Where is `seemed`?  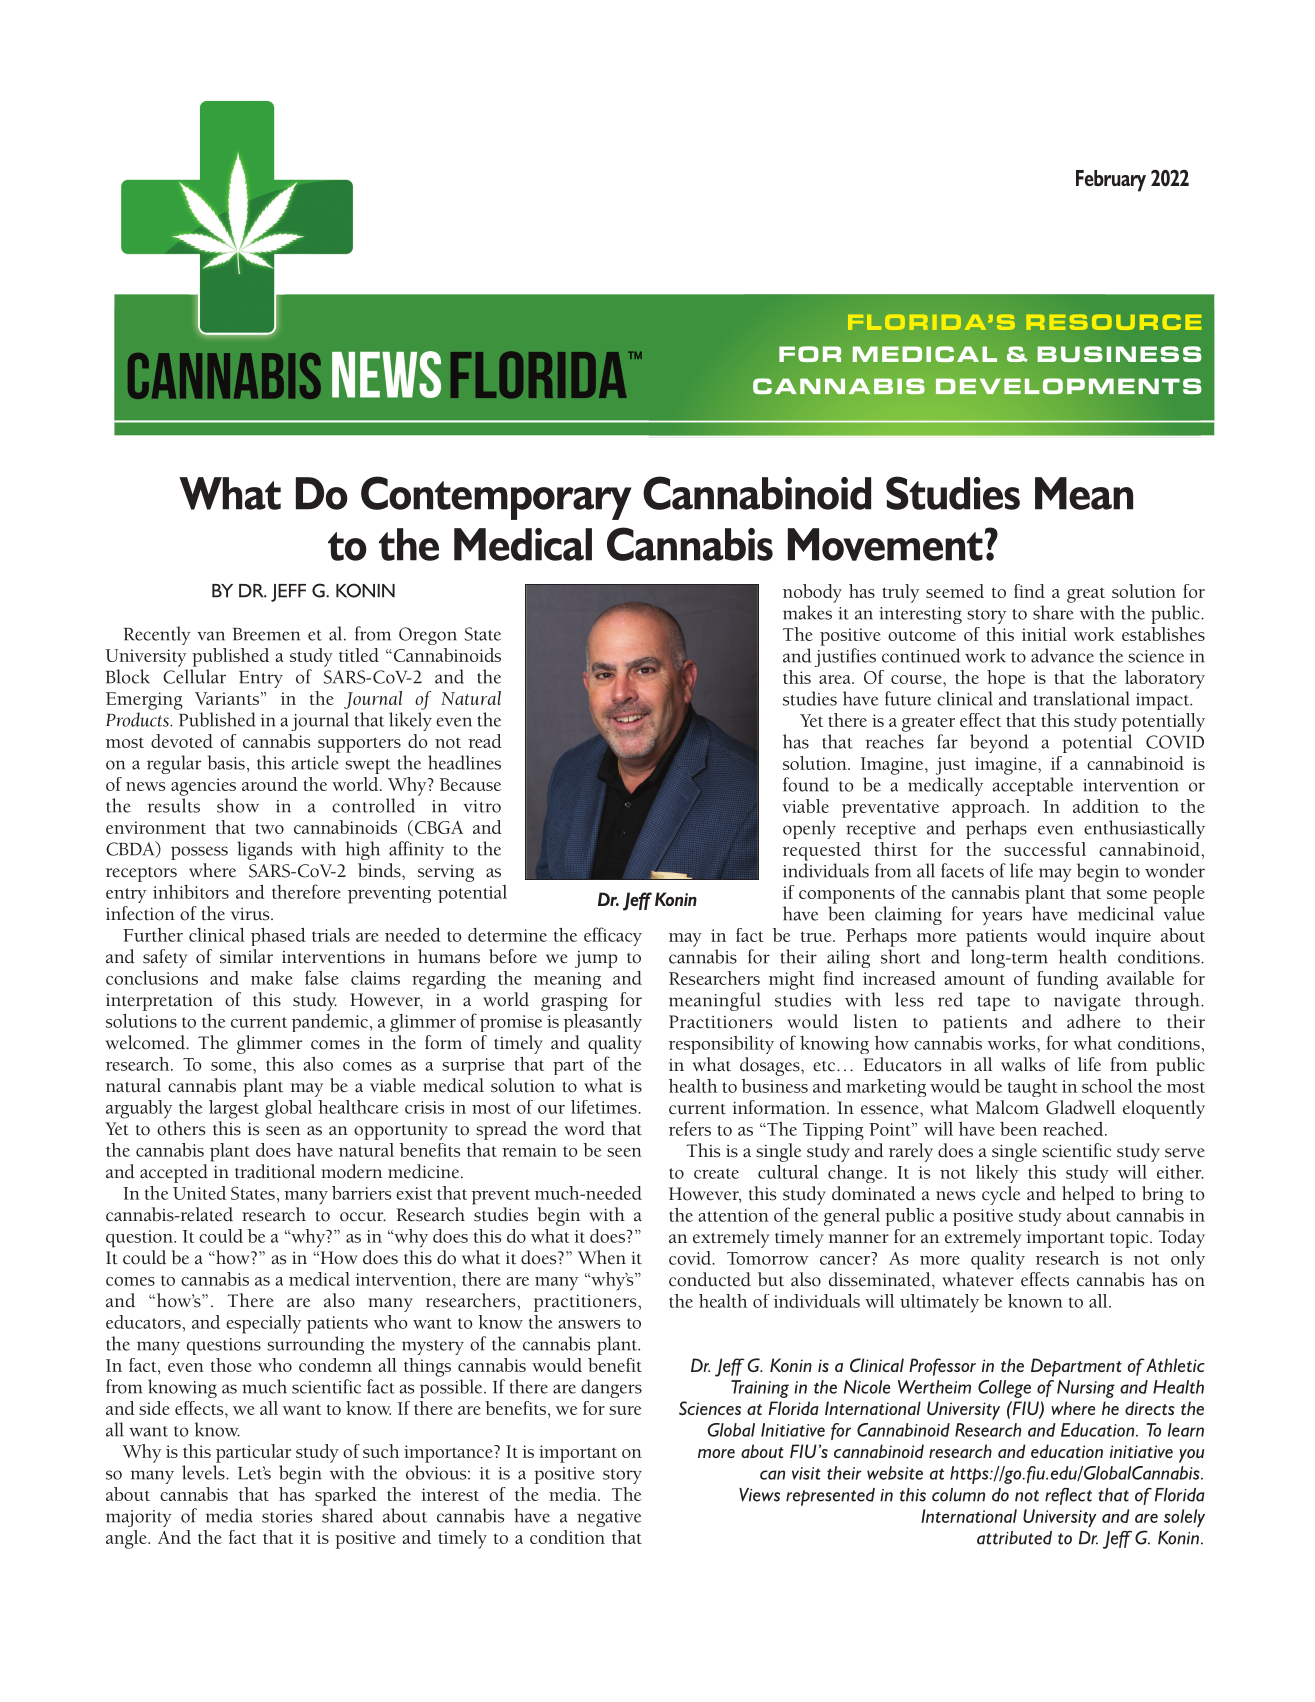
seemed is located at coordinates (955, 591).
